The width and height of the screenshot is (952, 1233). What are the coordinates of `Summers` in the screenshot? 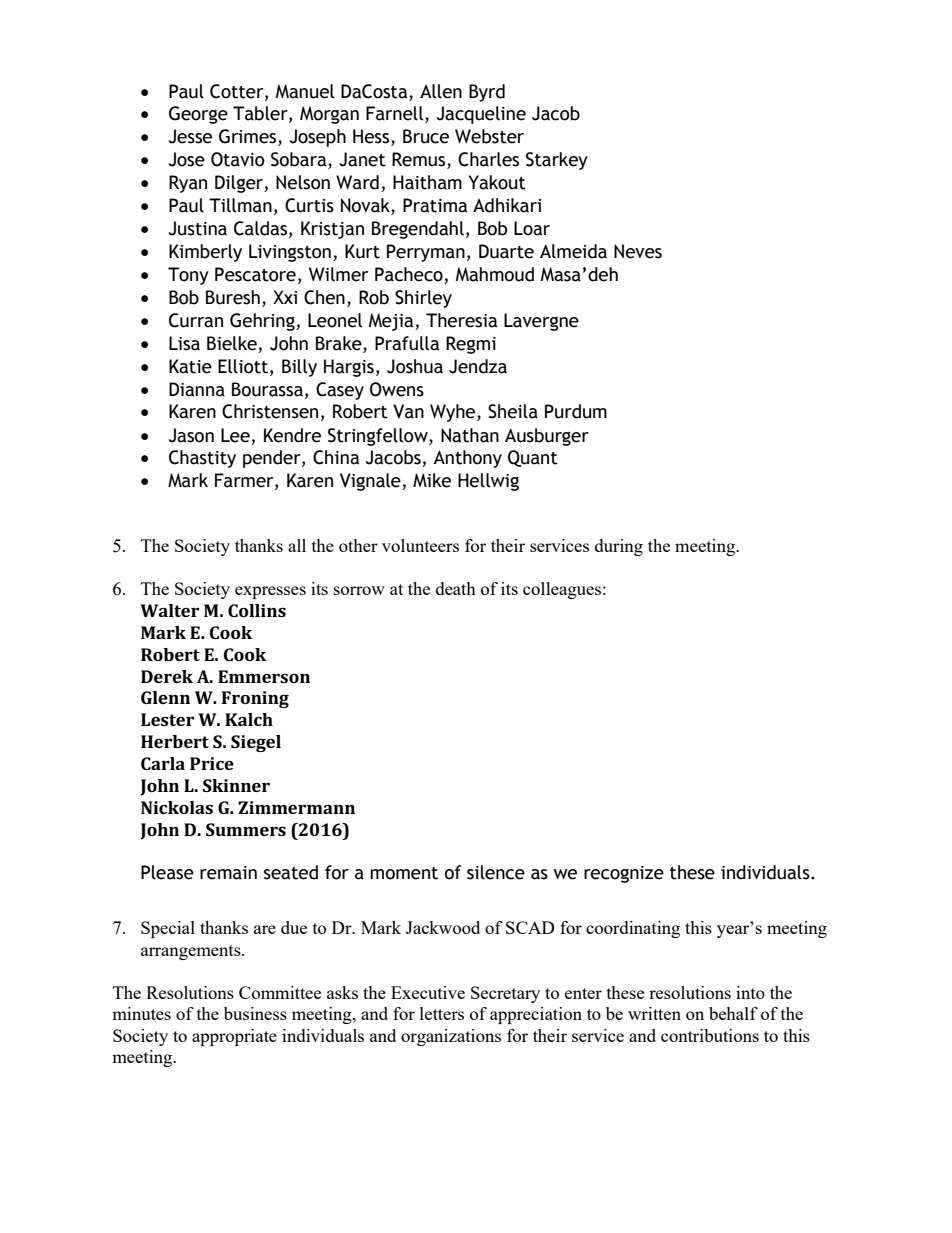 It's located at (246, 829).
